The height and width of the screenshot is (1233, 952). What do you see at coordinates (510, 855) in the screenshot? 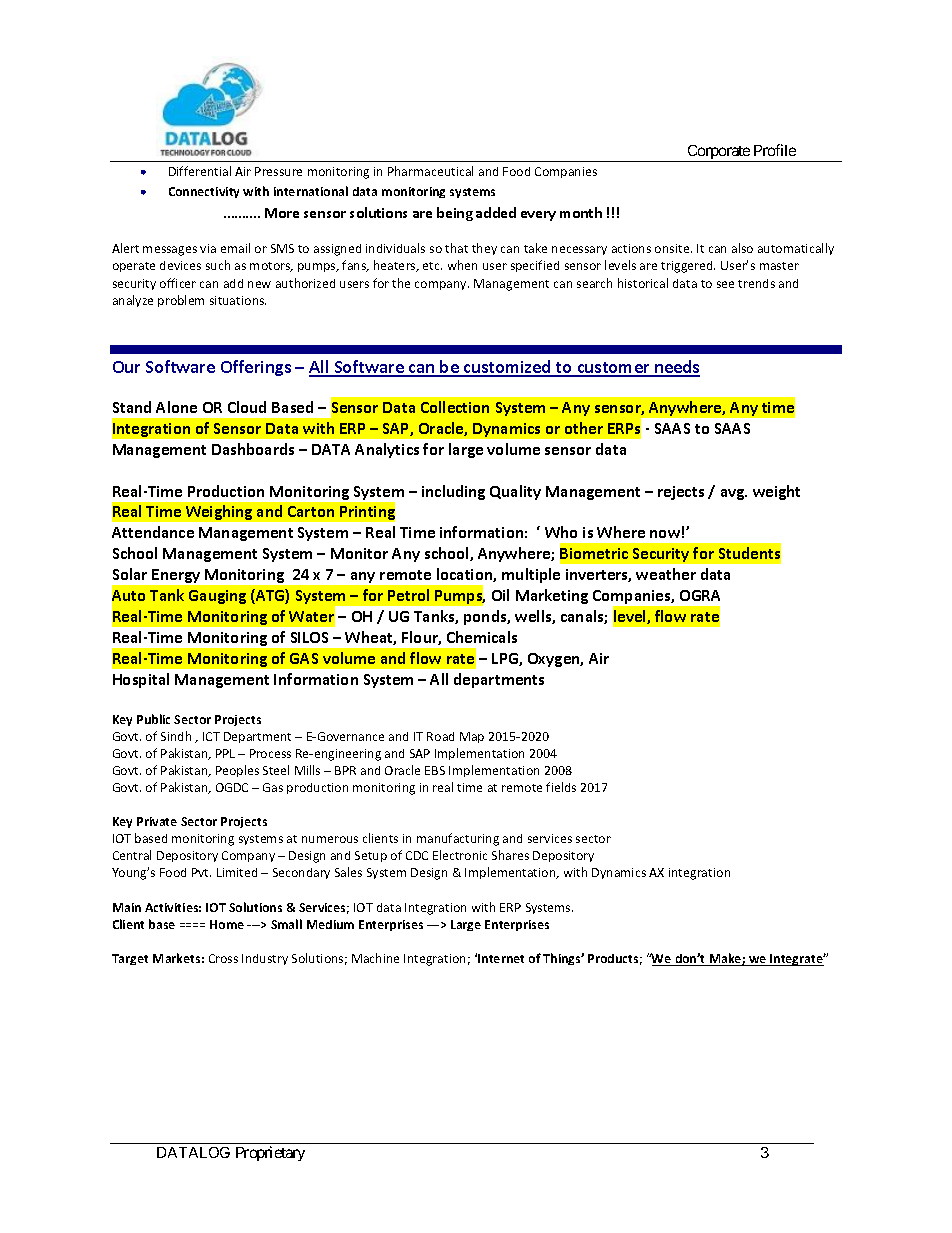
I see `Shares` at bounding box center [510, 855].
